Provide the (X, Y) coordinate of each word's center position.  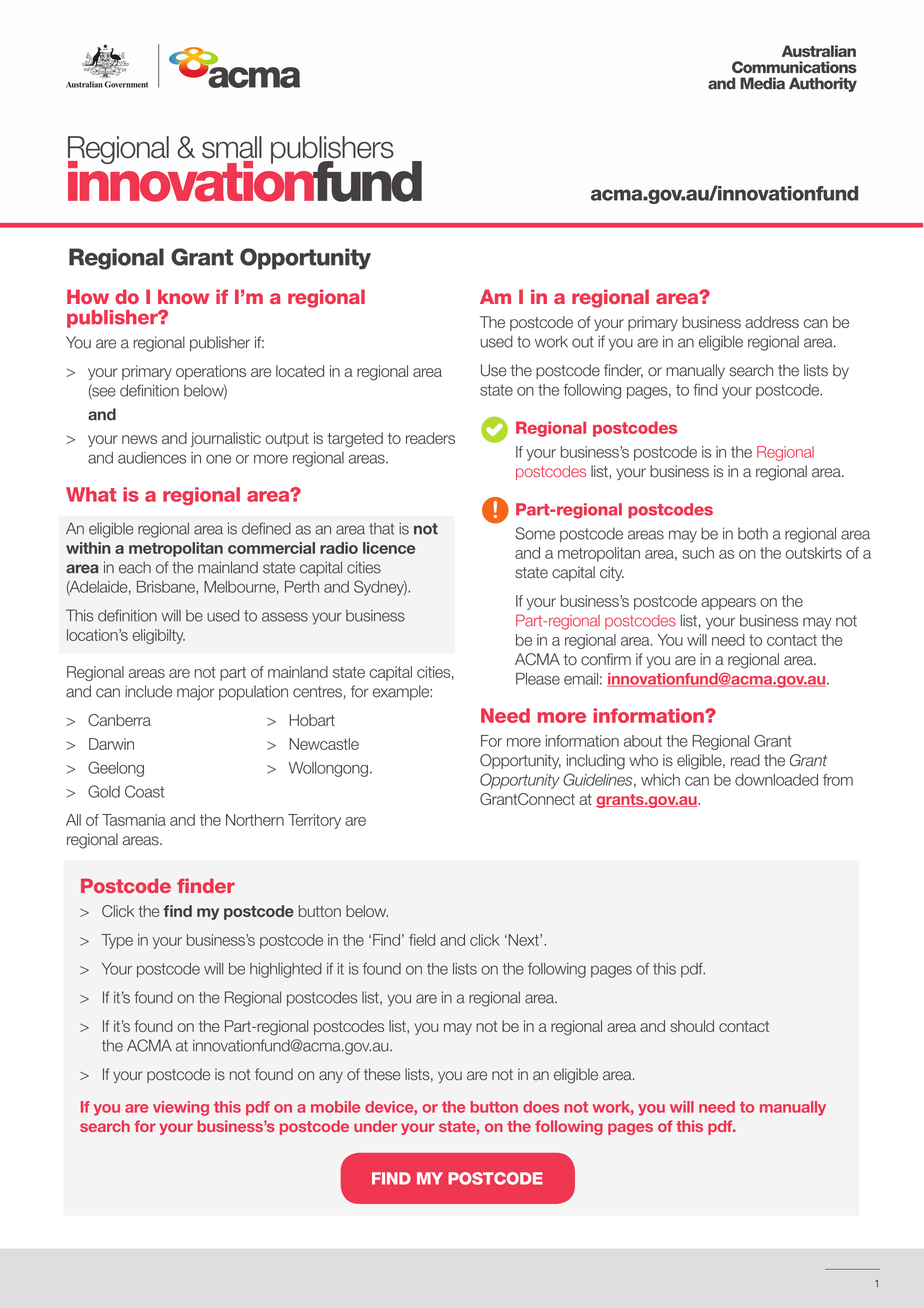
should (692, 1026)
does (541, 1107)
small (232, 147)
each (135, 567)
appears (728, 604)
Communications (794, 67)
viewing (181, 1108)
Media (762, 83)
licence (389, 548)
